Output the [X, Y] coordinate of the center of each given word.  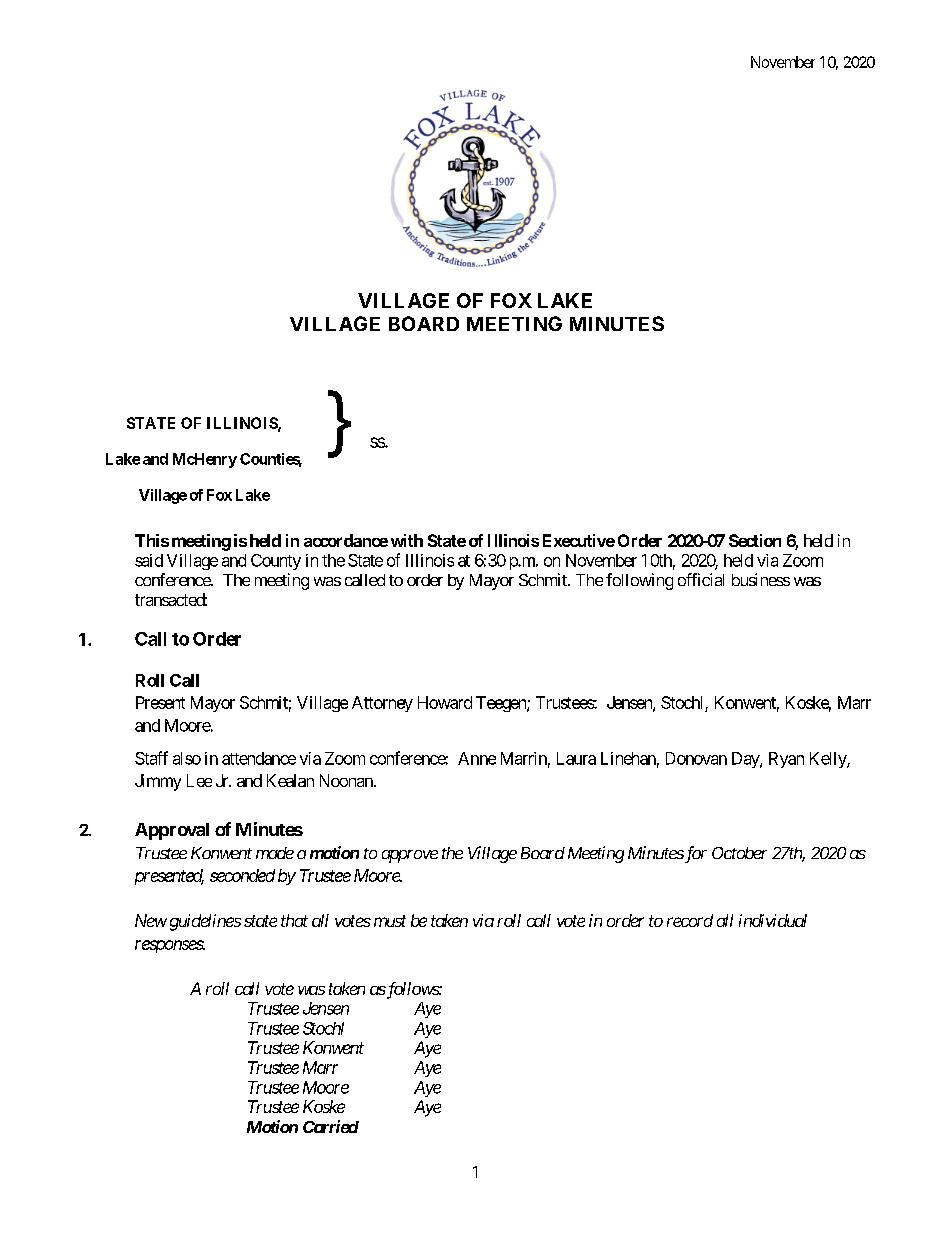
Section [755, 540]
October [739, 853]
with [407, 540]
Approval [172, 831]
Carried [331, 1126]
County [276, 562]
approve [410, 856]
